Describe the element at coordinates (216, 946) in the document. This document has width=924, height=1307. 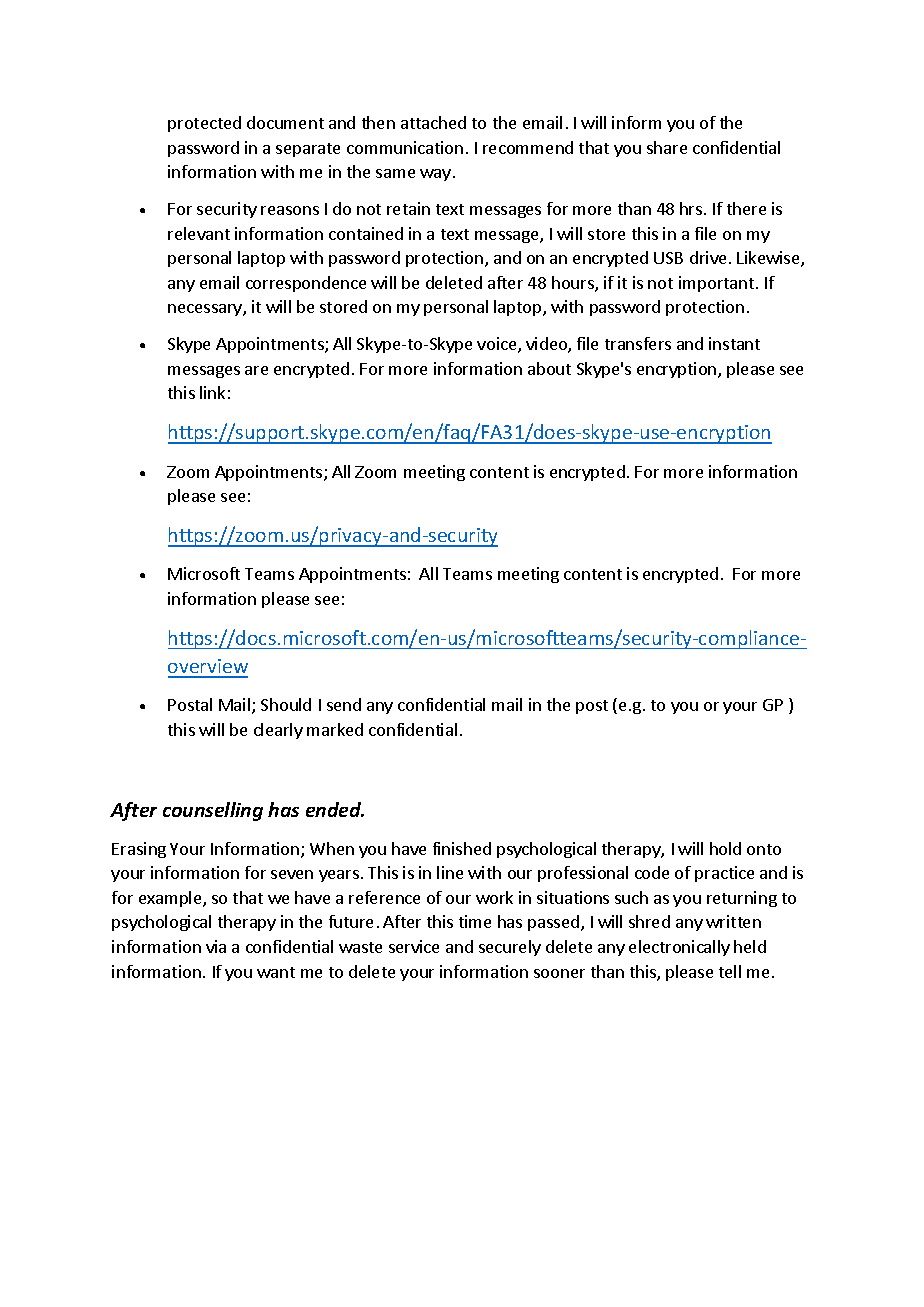
I see `via` at that location.
